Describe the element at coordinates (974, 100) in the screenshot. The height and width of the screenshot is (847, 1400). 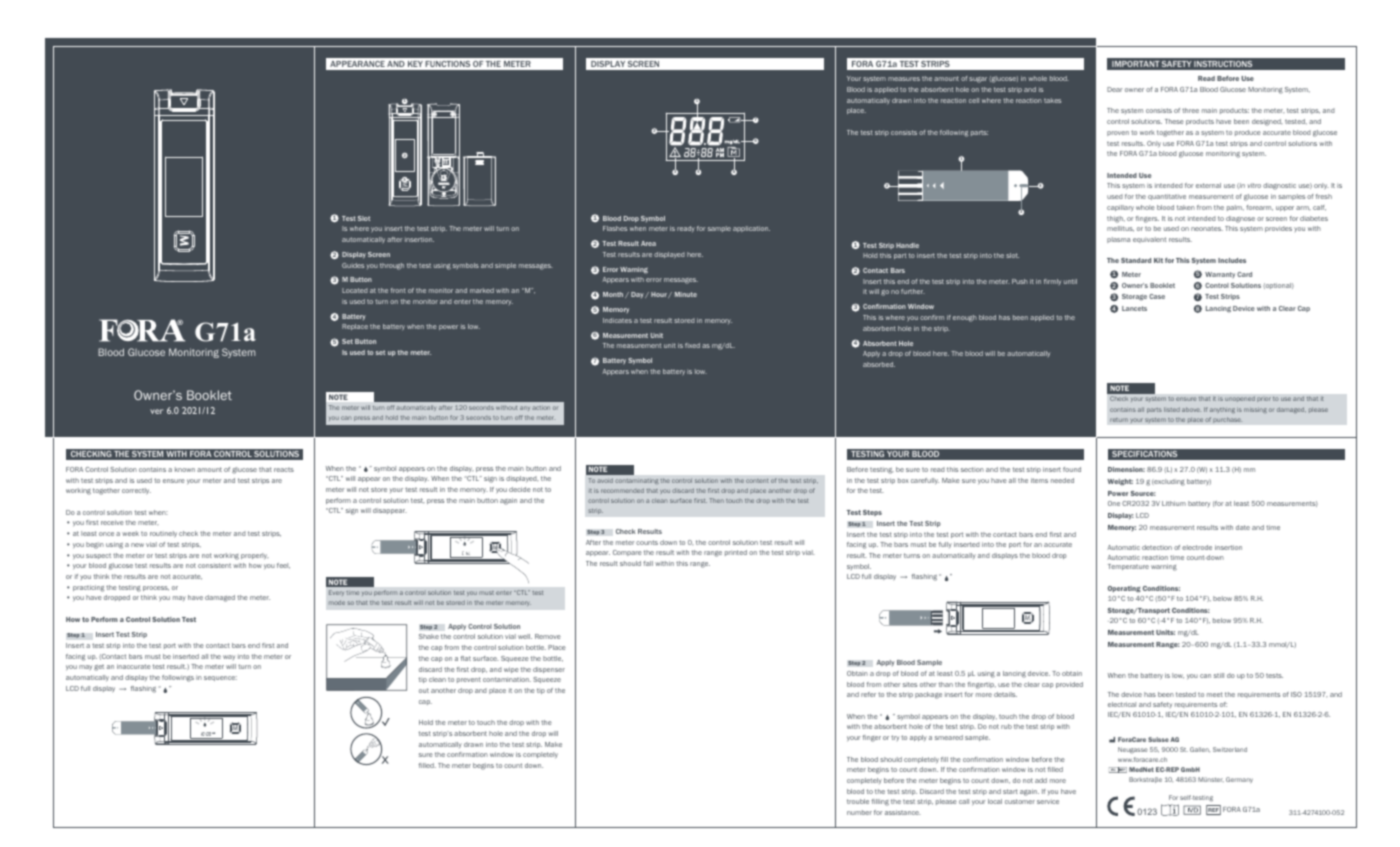
I see `cell` at that location.
